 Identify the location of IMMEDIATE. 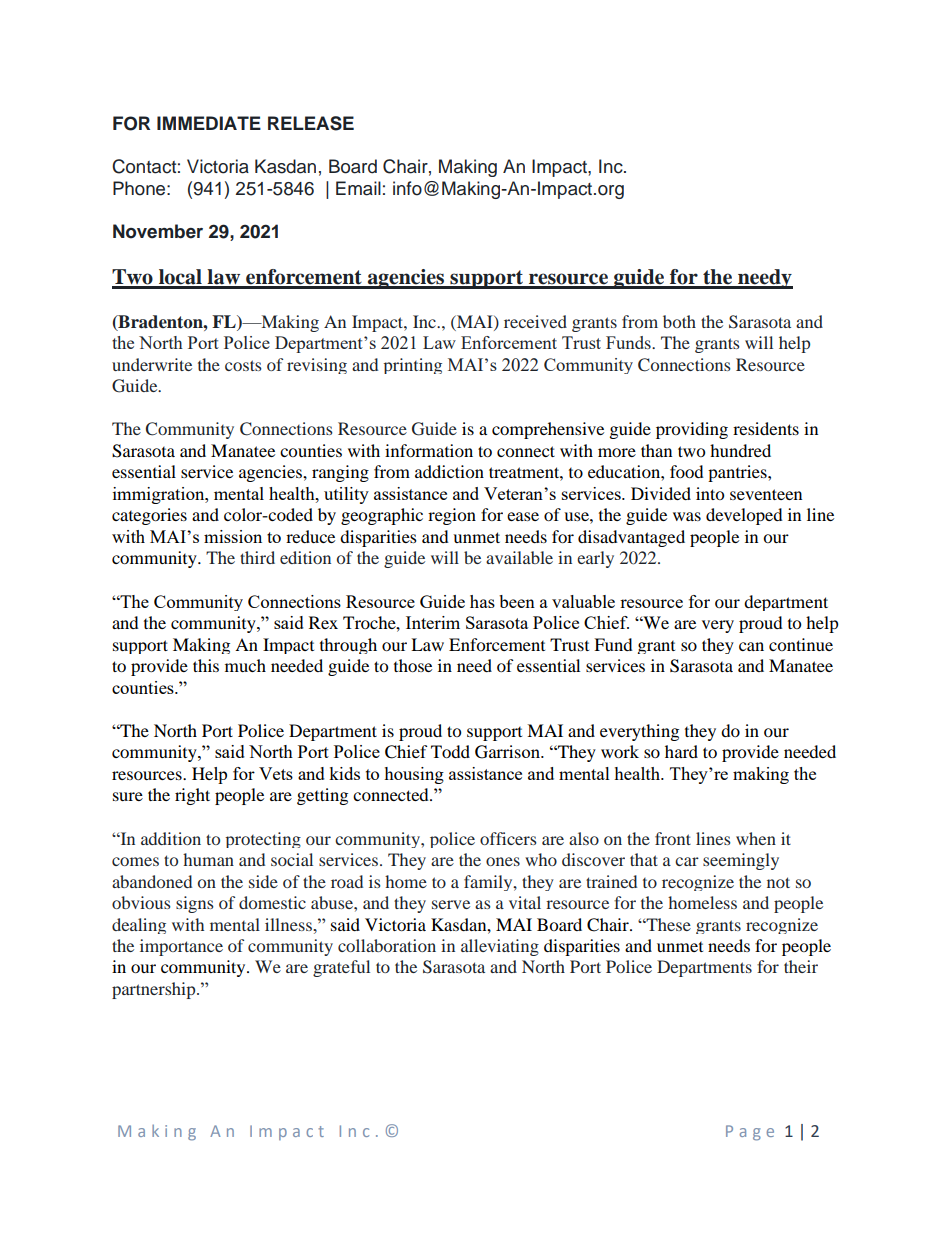
(209, 123).
